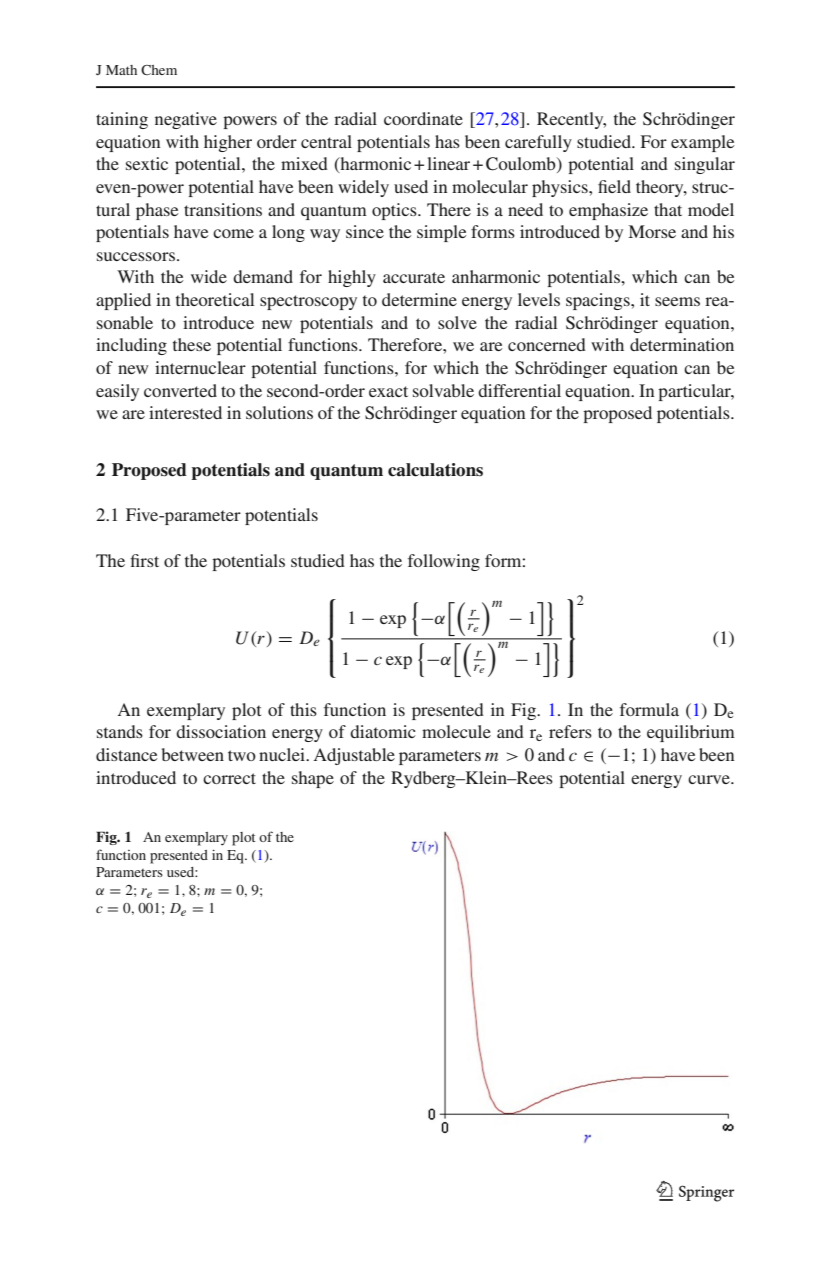 The height and width of the document is (1261, 832). What do you see at coordinates (215, 299) in the document?
I see `theoretical` at bounding box center [215, 299].
